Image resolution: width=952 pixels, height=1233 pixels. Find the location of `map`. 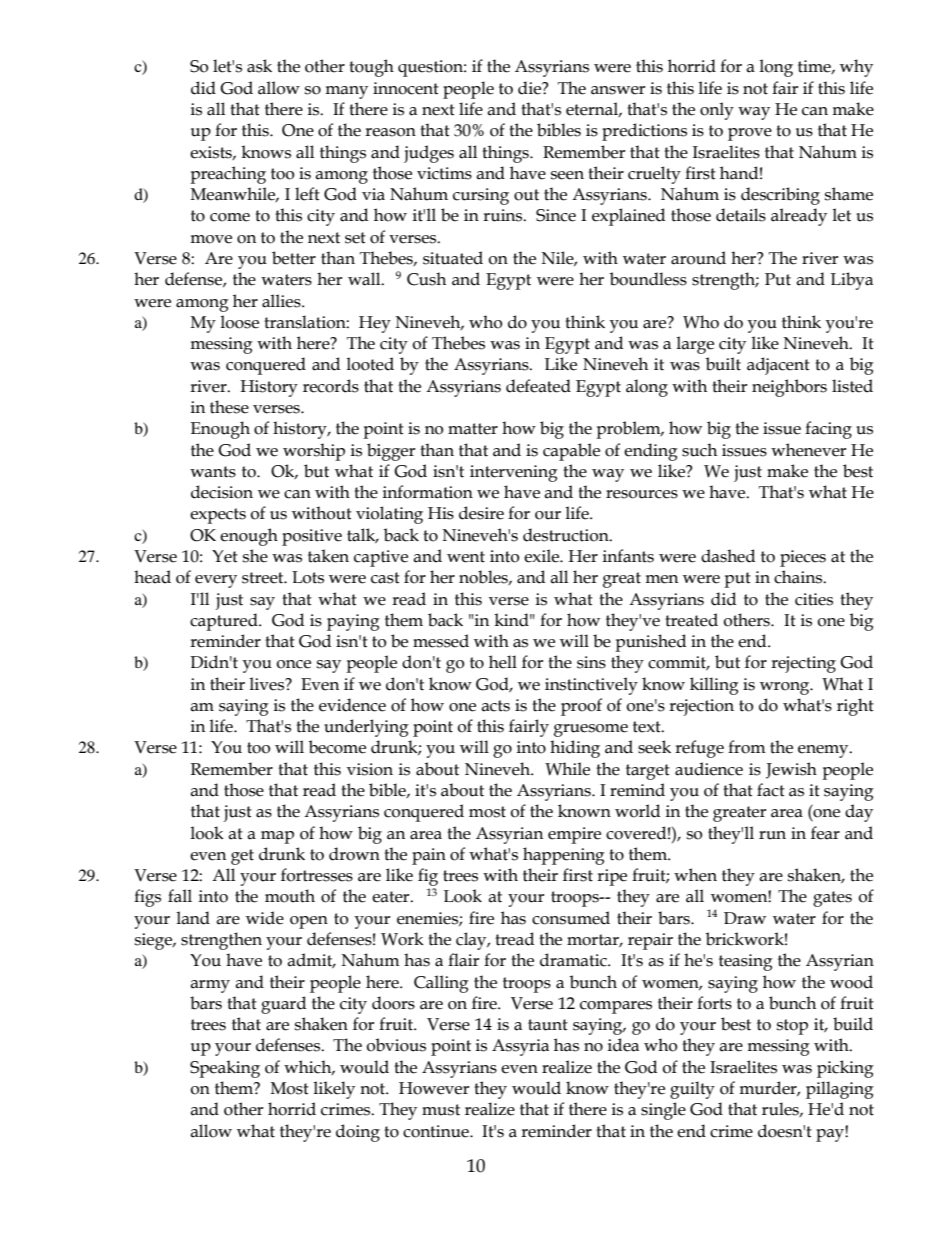

map is located at coordinates (277, 837).
